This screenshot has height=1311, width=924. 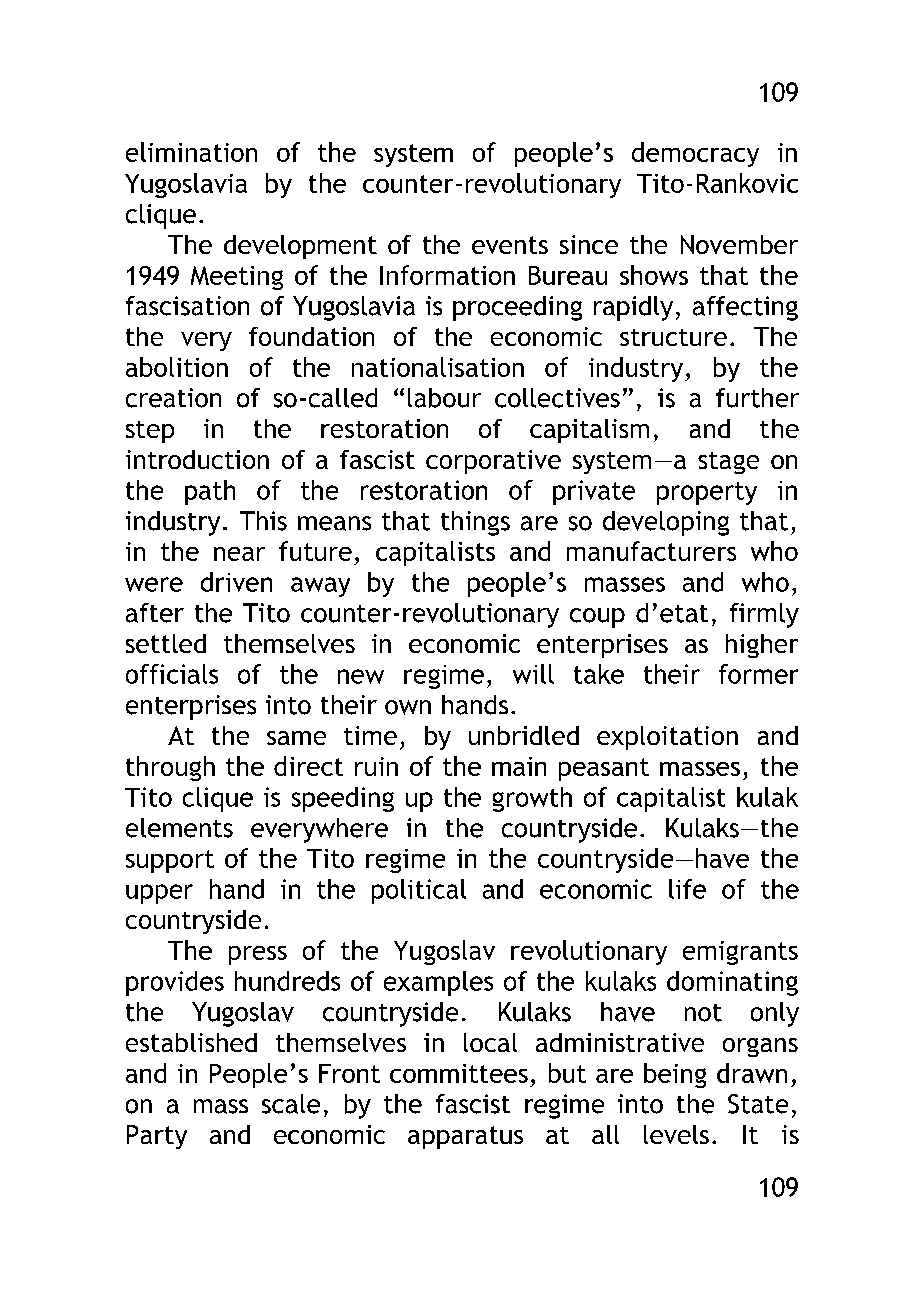 I want to click on events, so click(x=510, y=245).
